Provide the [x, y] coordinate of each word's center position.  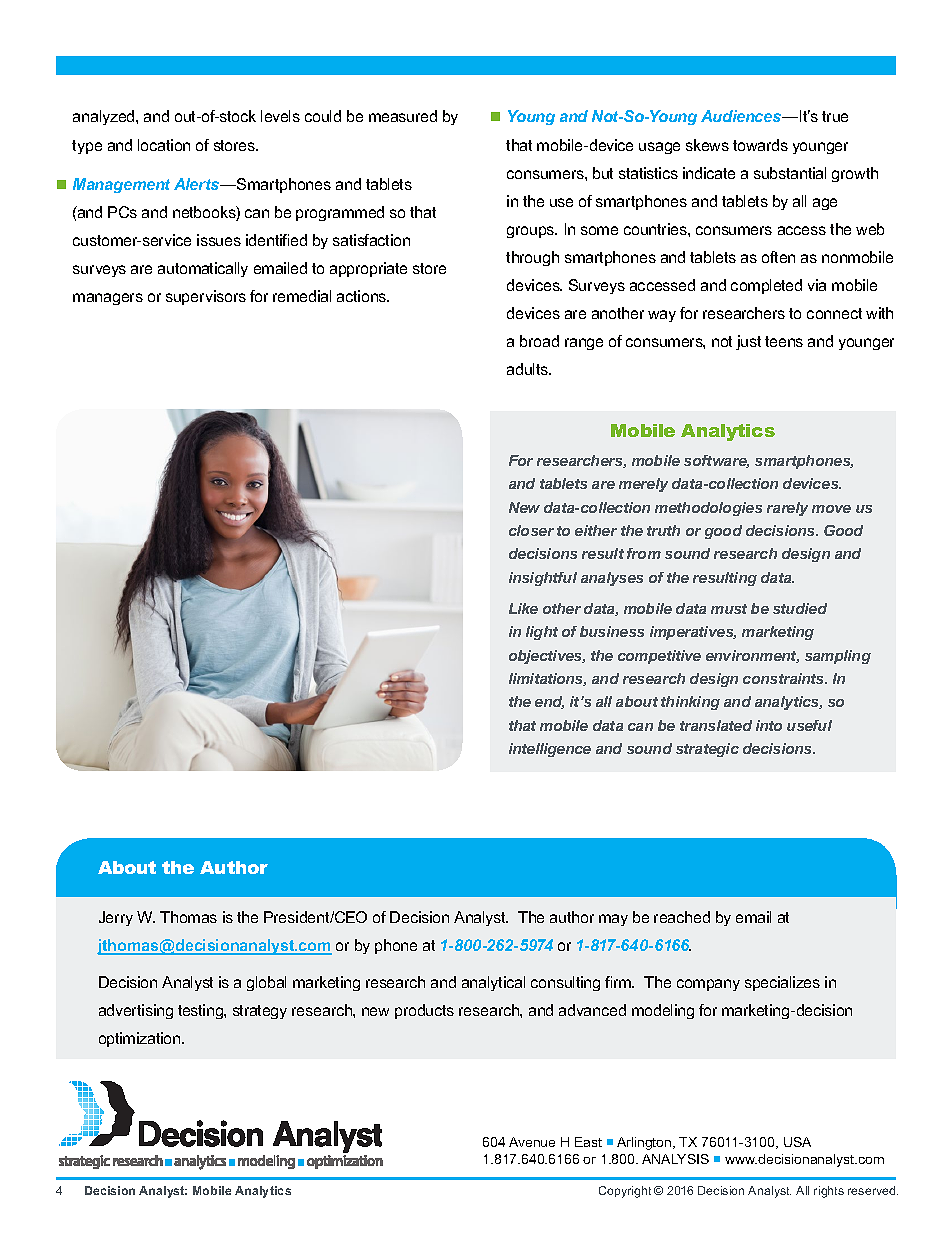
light [542, 633]
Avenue [532, 1142]
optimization [141, 1039]
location [164, 145]
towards [760, 145]
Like [523, 608]
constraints [785, 678]
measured [403, 116]
